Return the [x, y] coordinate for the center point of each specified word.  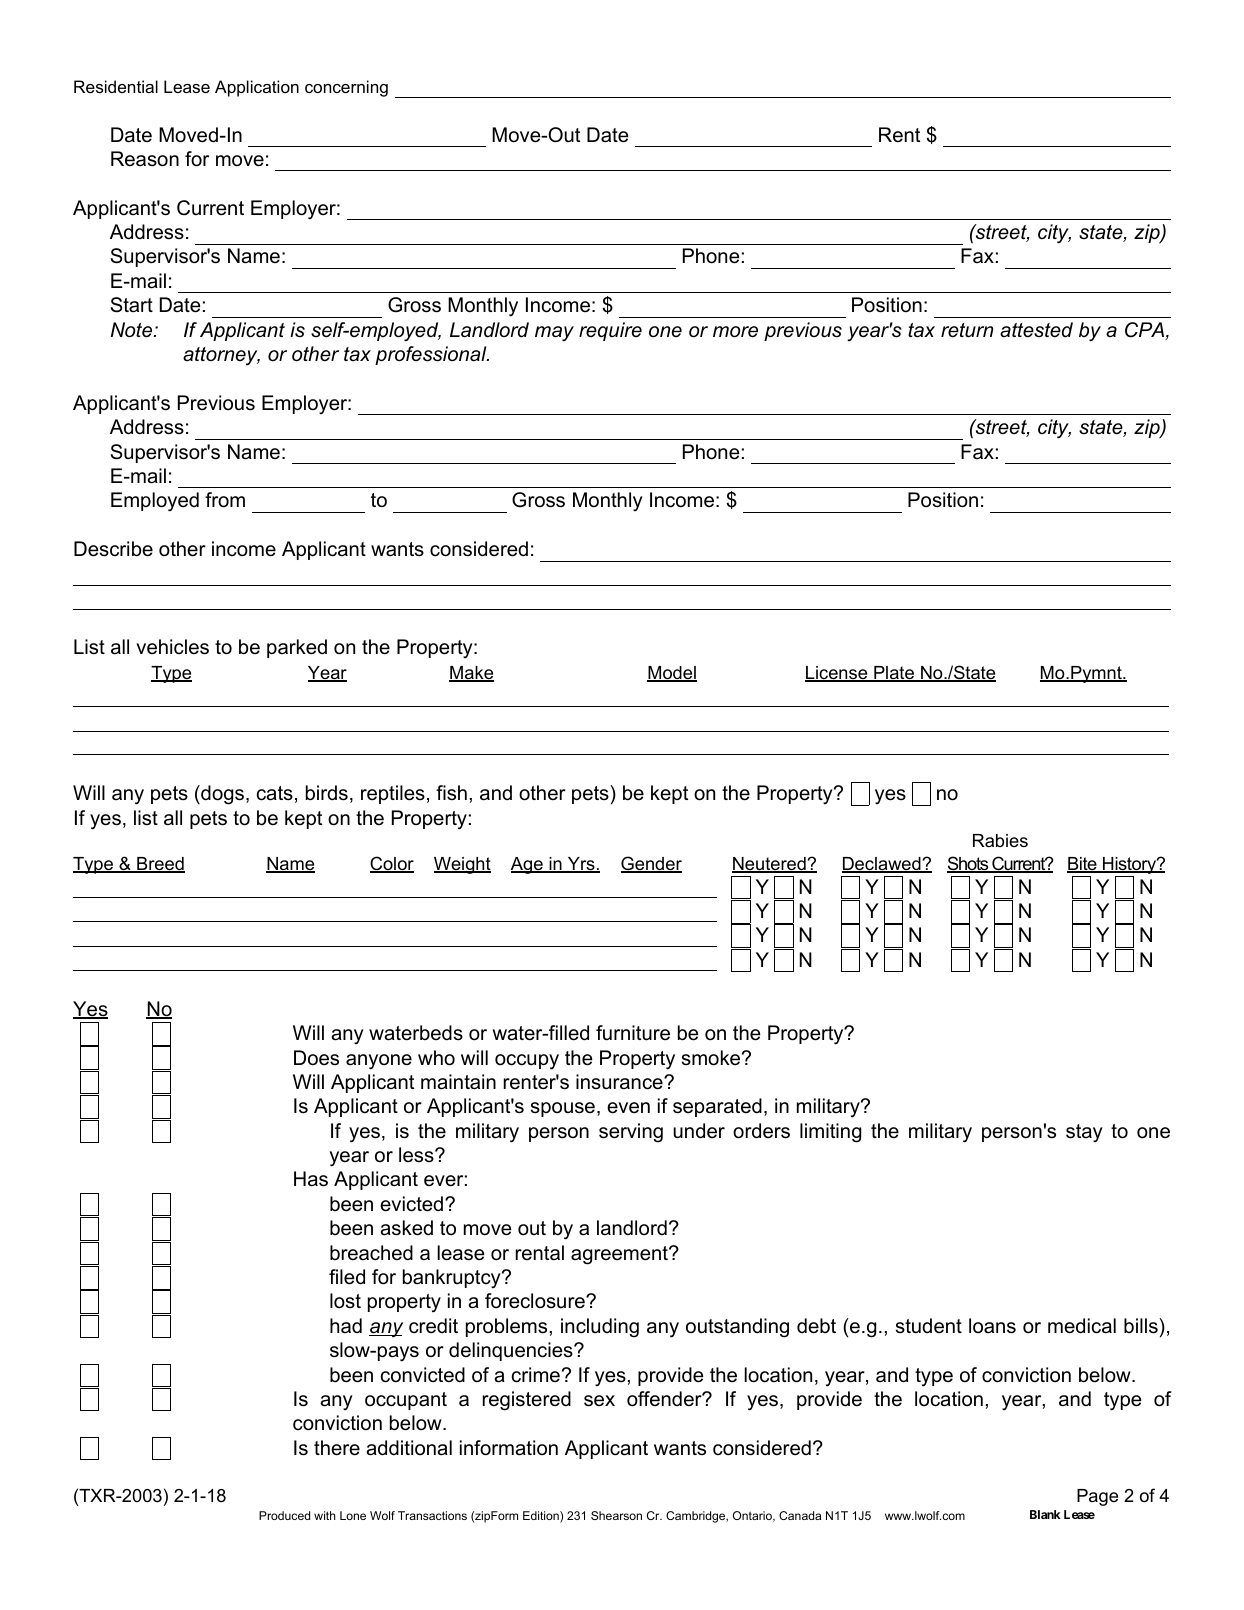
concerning [346, 88]
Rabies [1000, 840]
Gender [651, 864]
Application [257, 88]
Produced [284, 1515]
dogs [221, 795]
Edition [542, 1517]
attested [1036, 330]
